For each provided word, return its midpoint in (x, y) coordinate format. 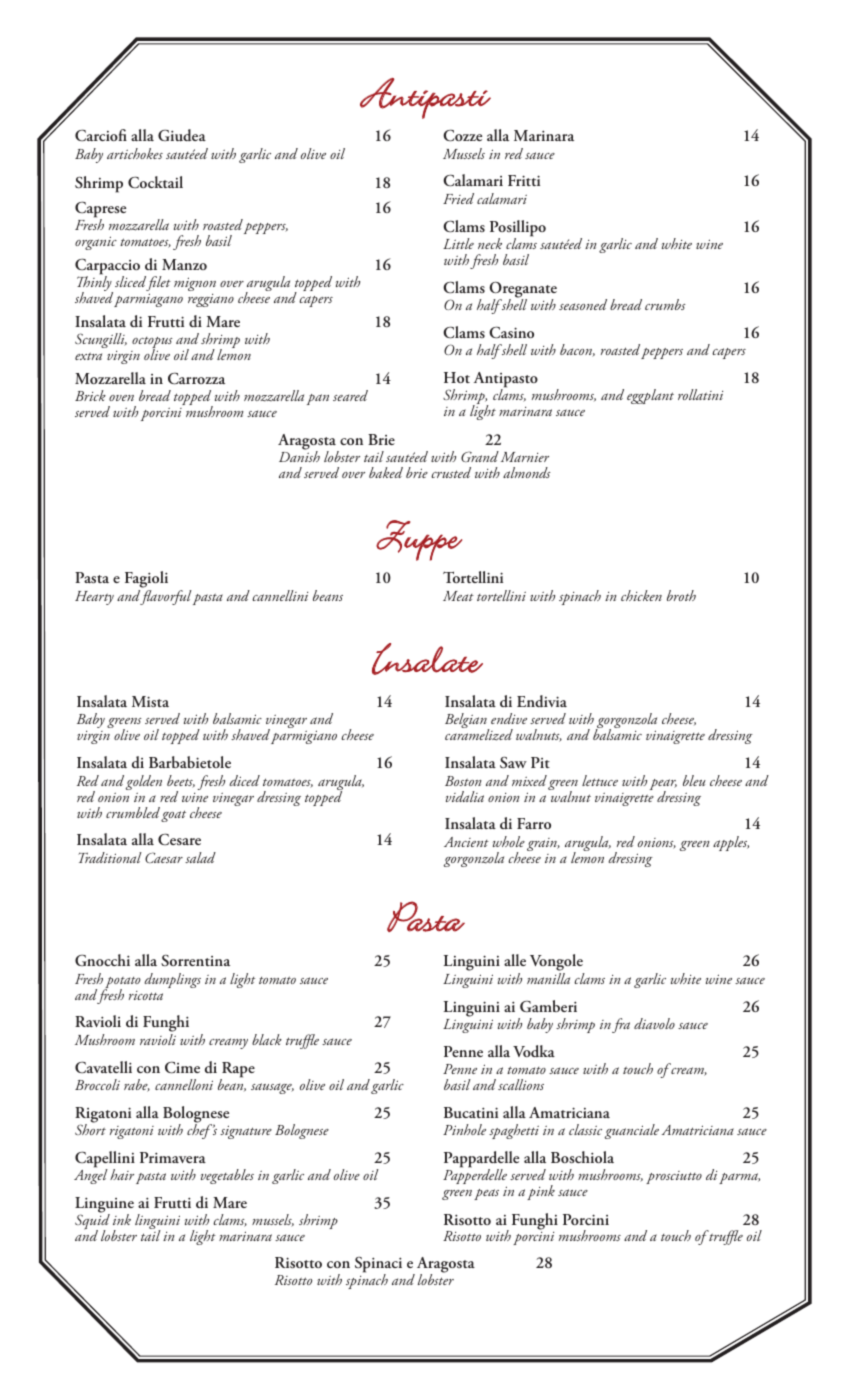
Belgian (467, 722)
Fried (458, 198)
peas (486, 1194)
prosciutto (674, 1177)
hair (122, 1174)
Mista (150, 701)
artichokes (135, 153)
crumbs (665, 304)
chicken (641, 595)
